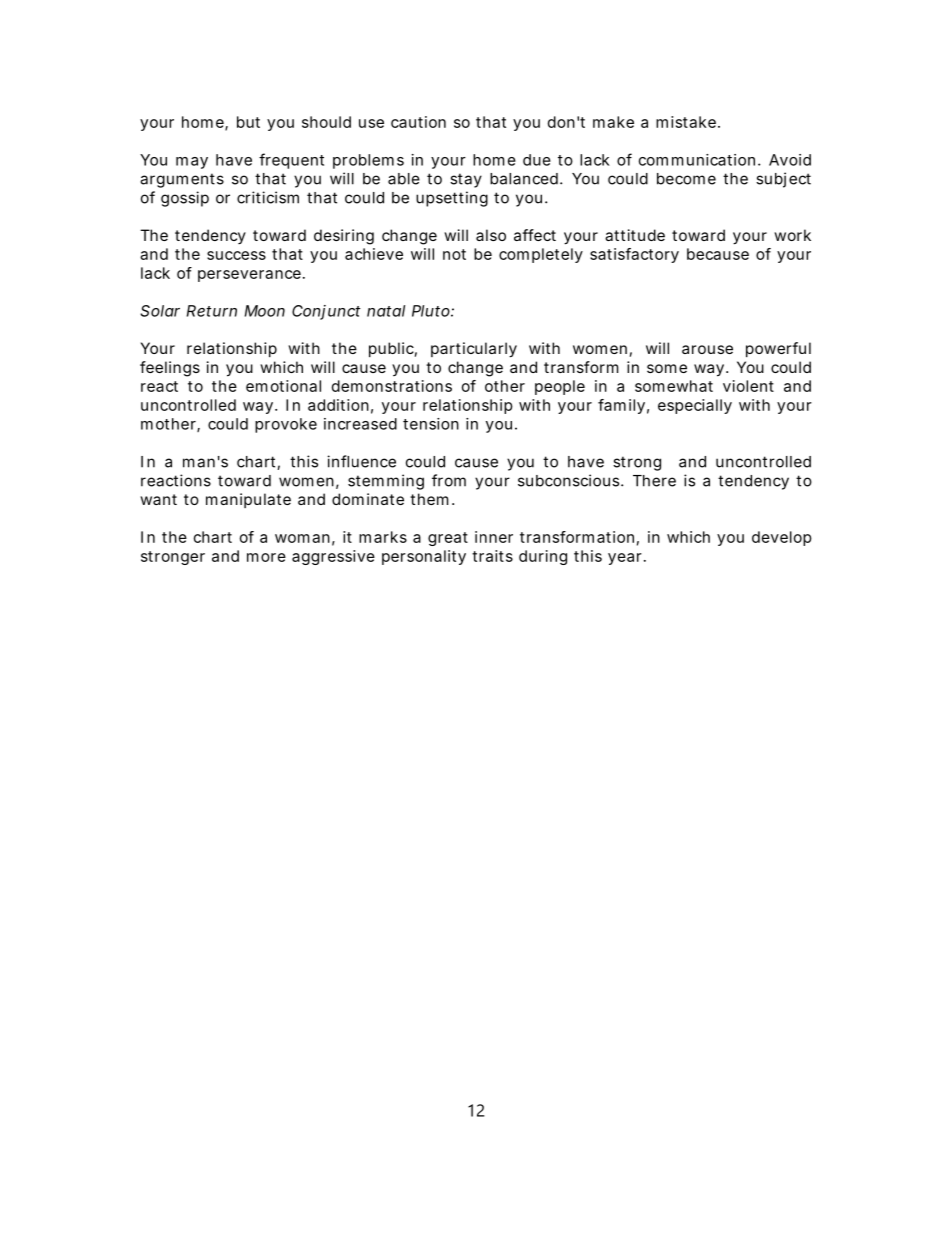 This screenshot has width=952, height=1233. What do you see at coordinates (792, 235) in the screenshot?
I see `work` at bounding box center [792, 235].
